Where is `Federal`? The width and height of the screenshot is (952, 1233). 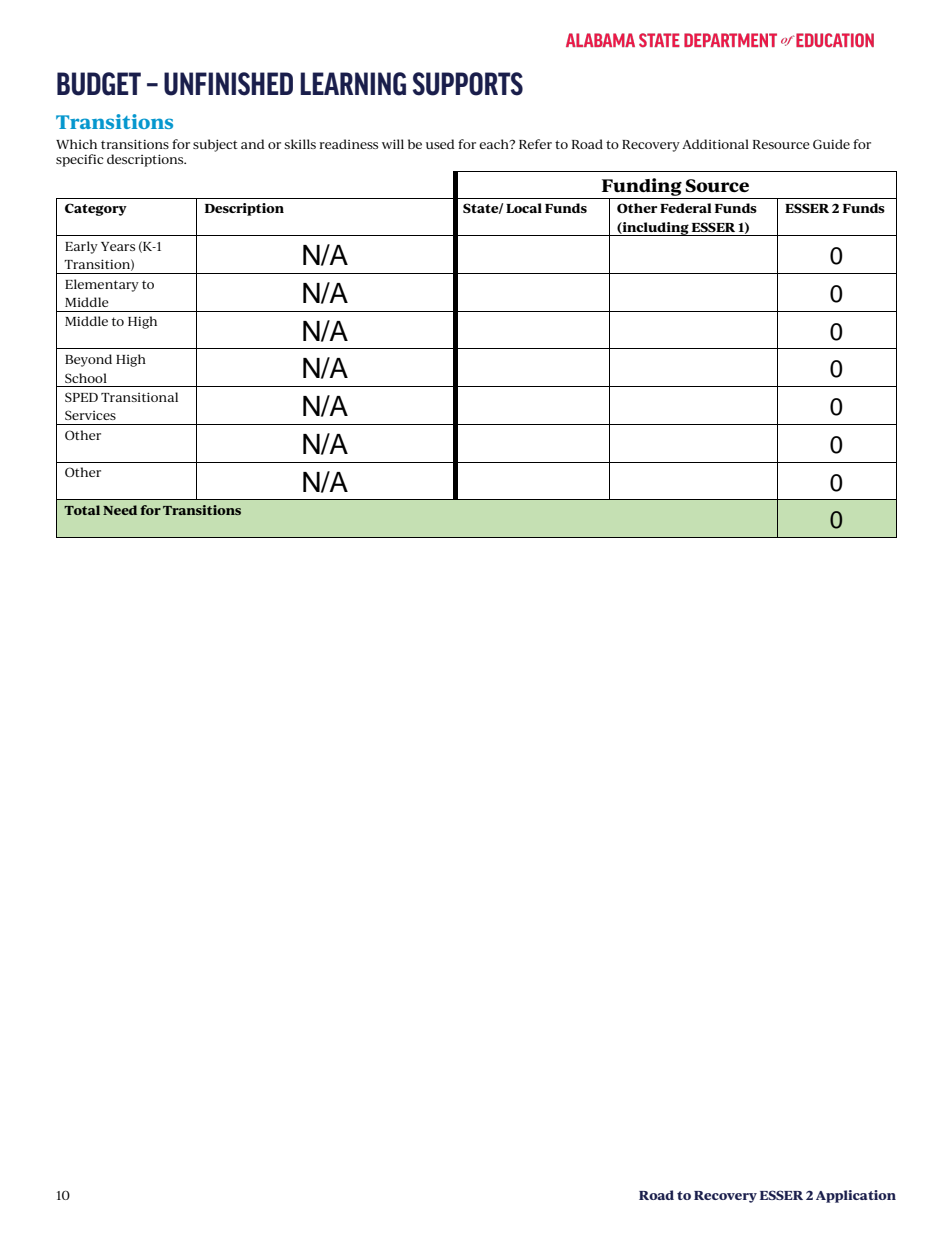
Federal is located at coordinates (686, 208).
